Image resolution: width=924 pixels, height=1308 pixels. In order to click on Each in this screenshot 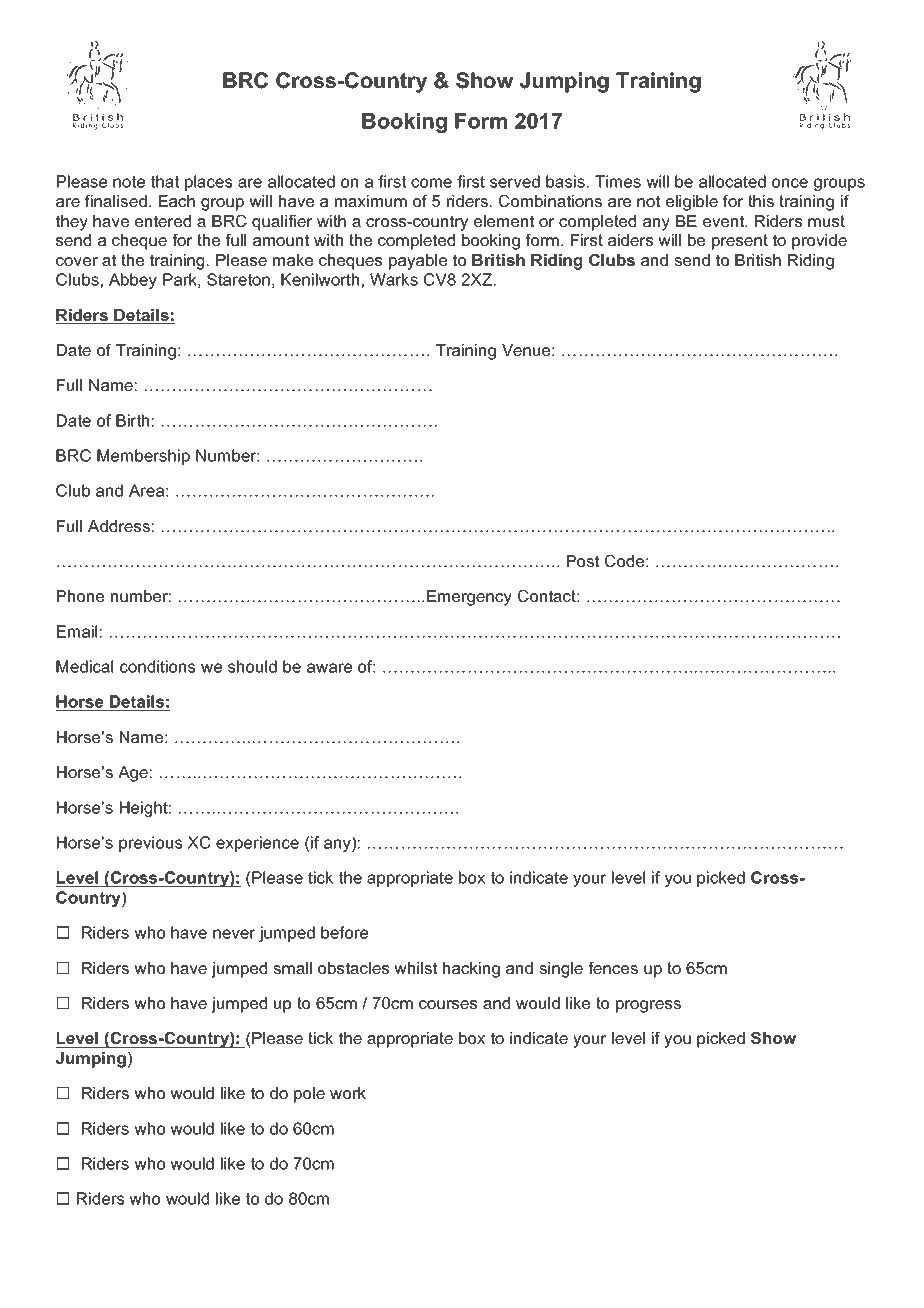, I will do `click(177, 201)`.
